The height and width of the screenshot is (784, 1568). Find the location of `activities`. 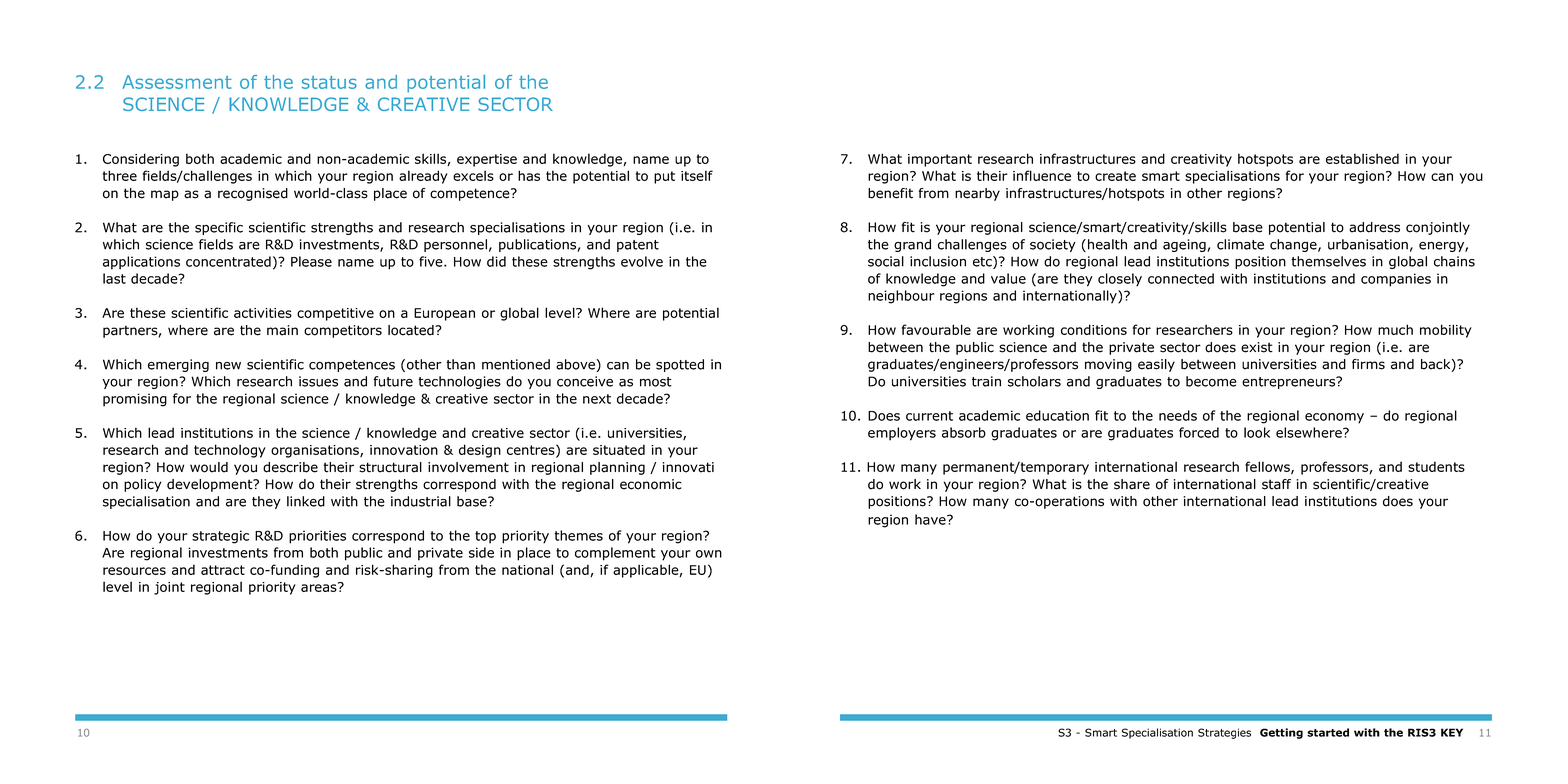

activities is located at coordinates (263, 313).
